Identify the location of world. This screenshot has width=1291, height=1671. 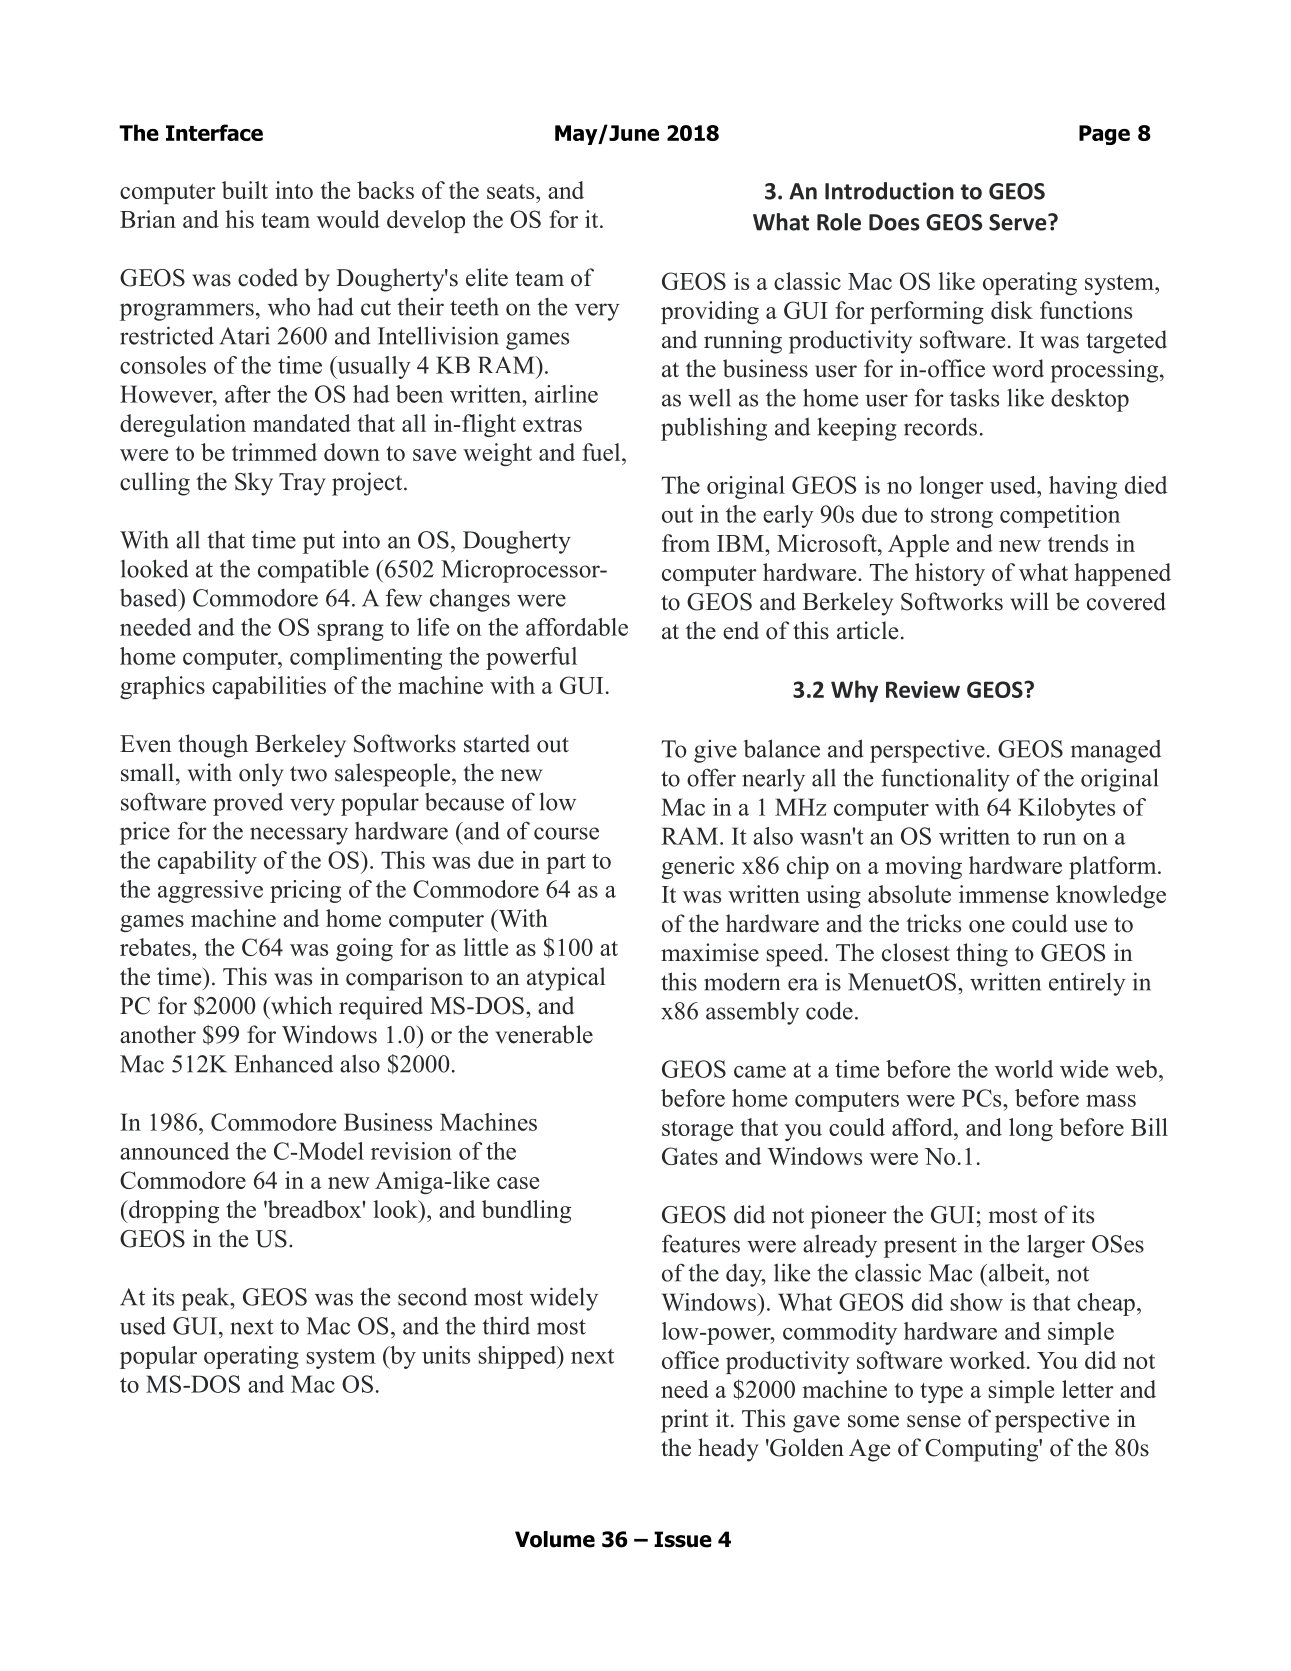
(1024, 1069).
